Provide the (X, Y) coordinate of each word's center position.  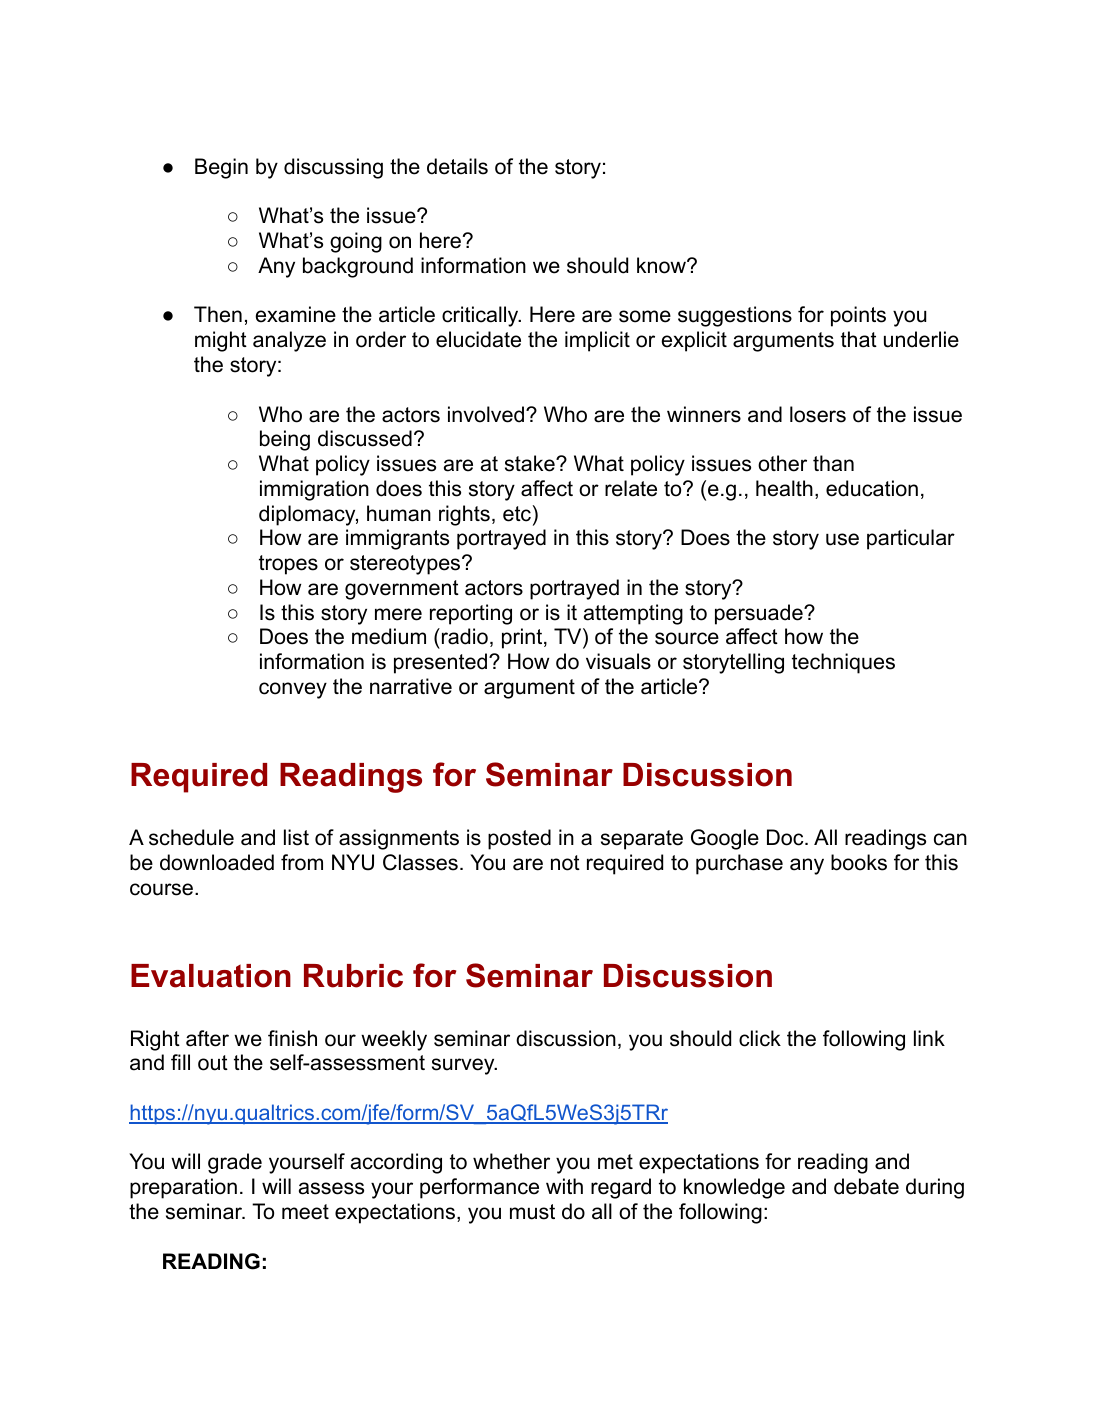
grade (235, 1163)
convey (293, 690)
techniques (843, 663)
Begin (221, 168)
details (457, 166)
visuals (618, 661)
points (858, 316)
